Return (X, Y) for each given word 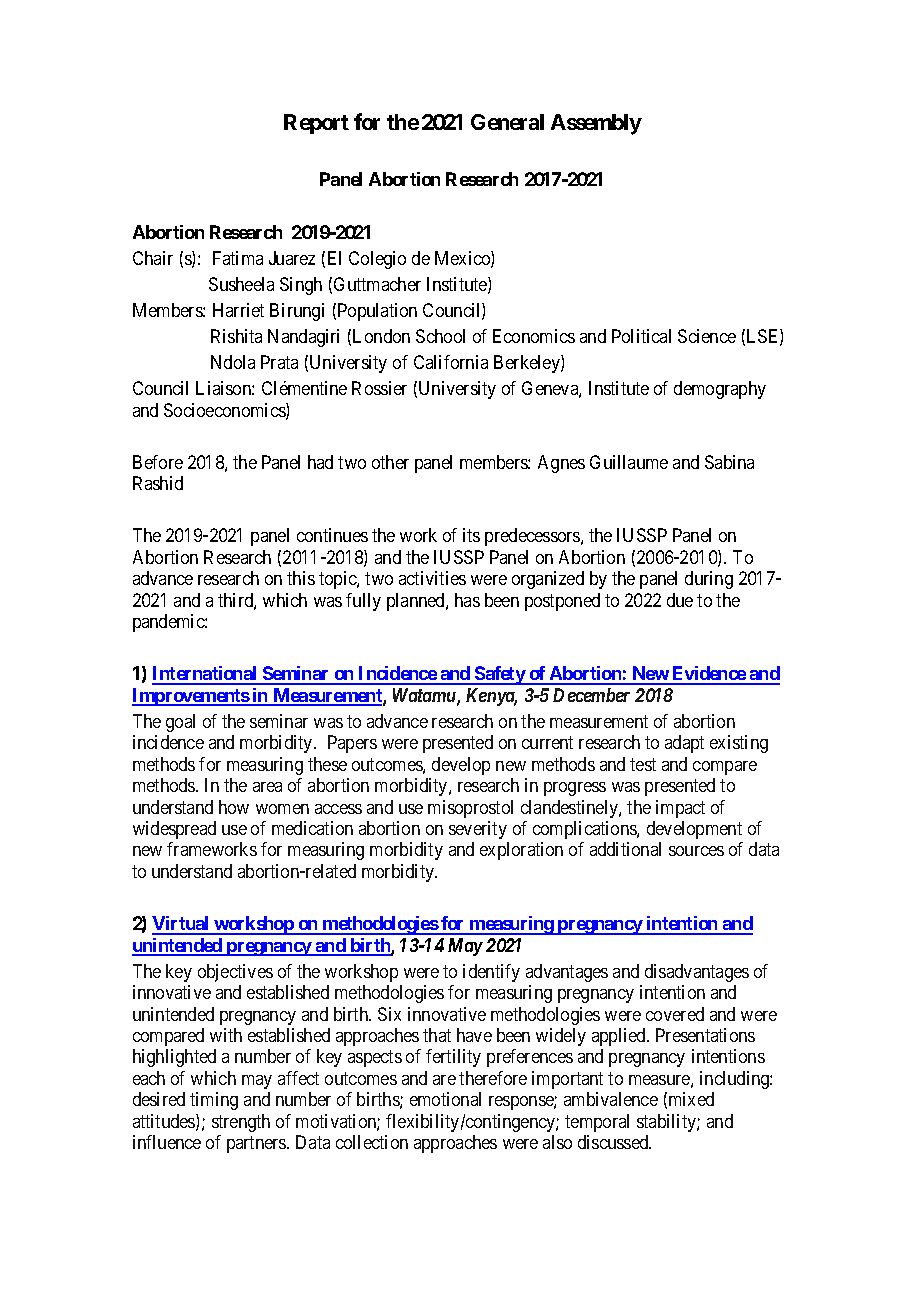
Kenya (491, 697)
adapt (684, 744)
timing (214, 1101)
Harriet (238, 310)
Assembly (596, 124)
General (507, 122)
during (709, 580)
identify (491, 973)
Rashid (158, 483)
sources (696, 851)
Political (641, 336)
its (471, 535)
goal (180, 723)
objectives (235, 973)
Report (316, 124)
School (440, 336)
